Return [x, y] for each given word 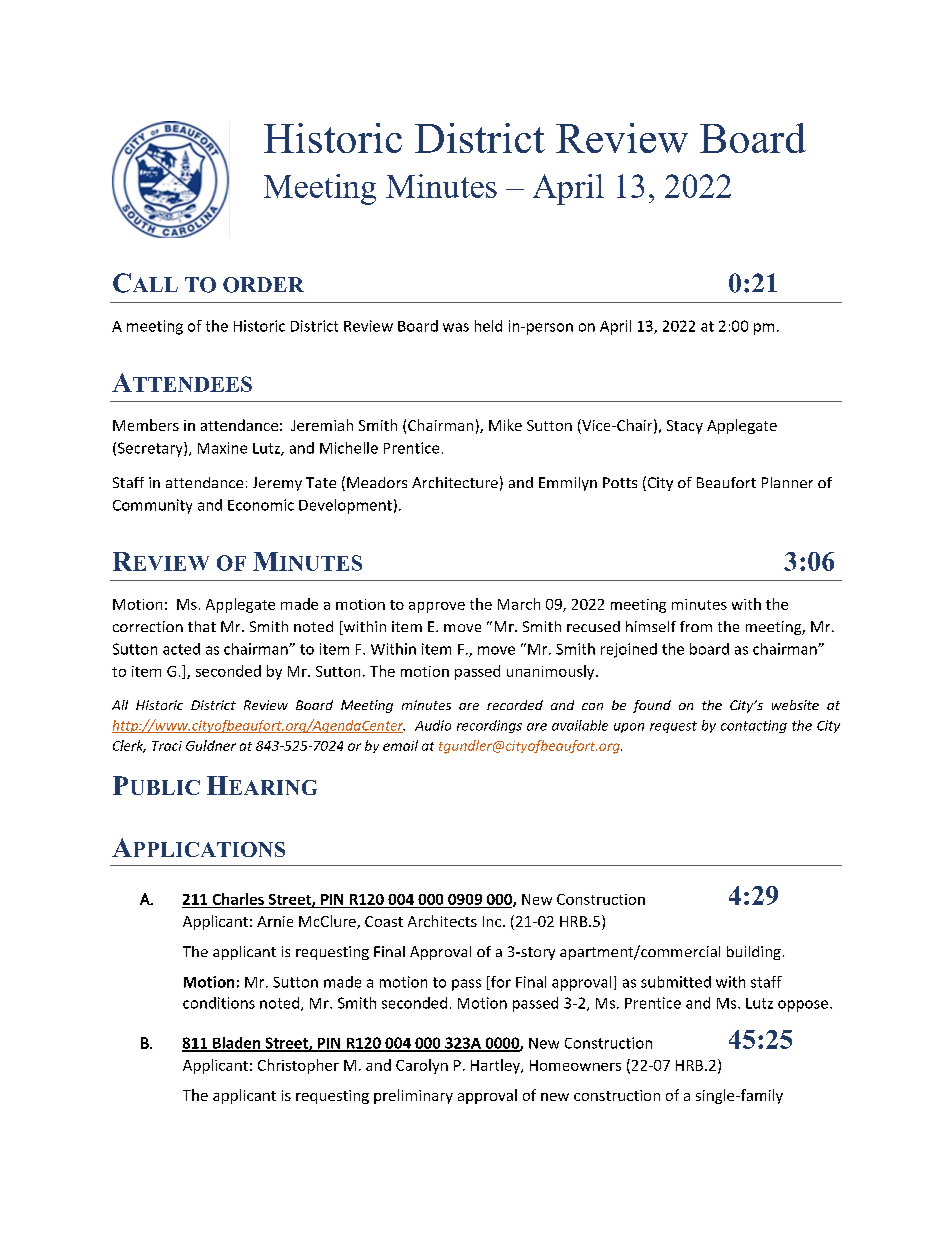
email [400, 745]
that [202, 626]
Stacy [685, 427]
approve [437, 607]
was [456, 327]
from [696, 626]
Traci [167, 746]
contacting [754, 726]
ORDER [263, 285]
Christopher [298, 1066]
